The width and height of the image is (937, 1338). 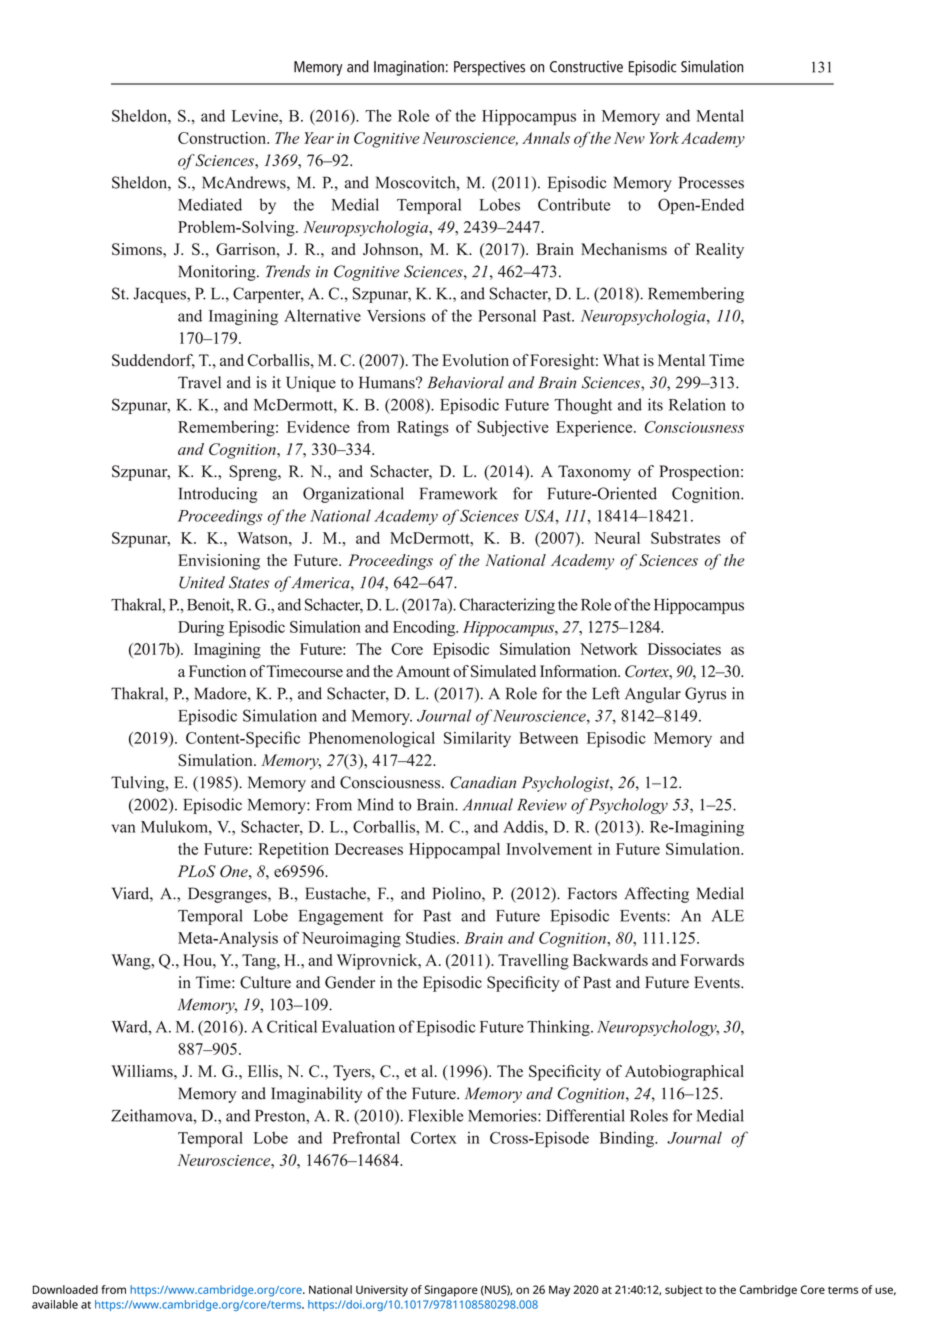 What do you see at coordinates (423, 671) in the image?
I see `Amount` at bounding box center [423, 671].
